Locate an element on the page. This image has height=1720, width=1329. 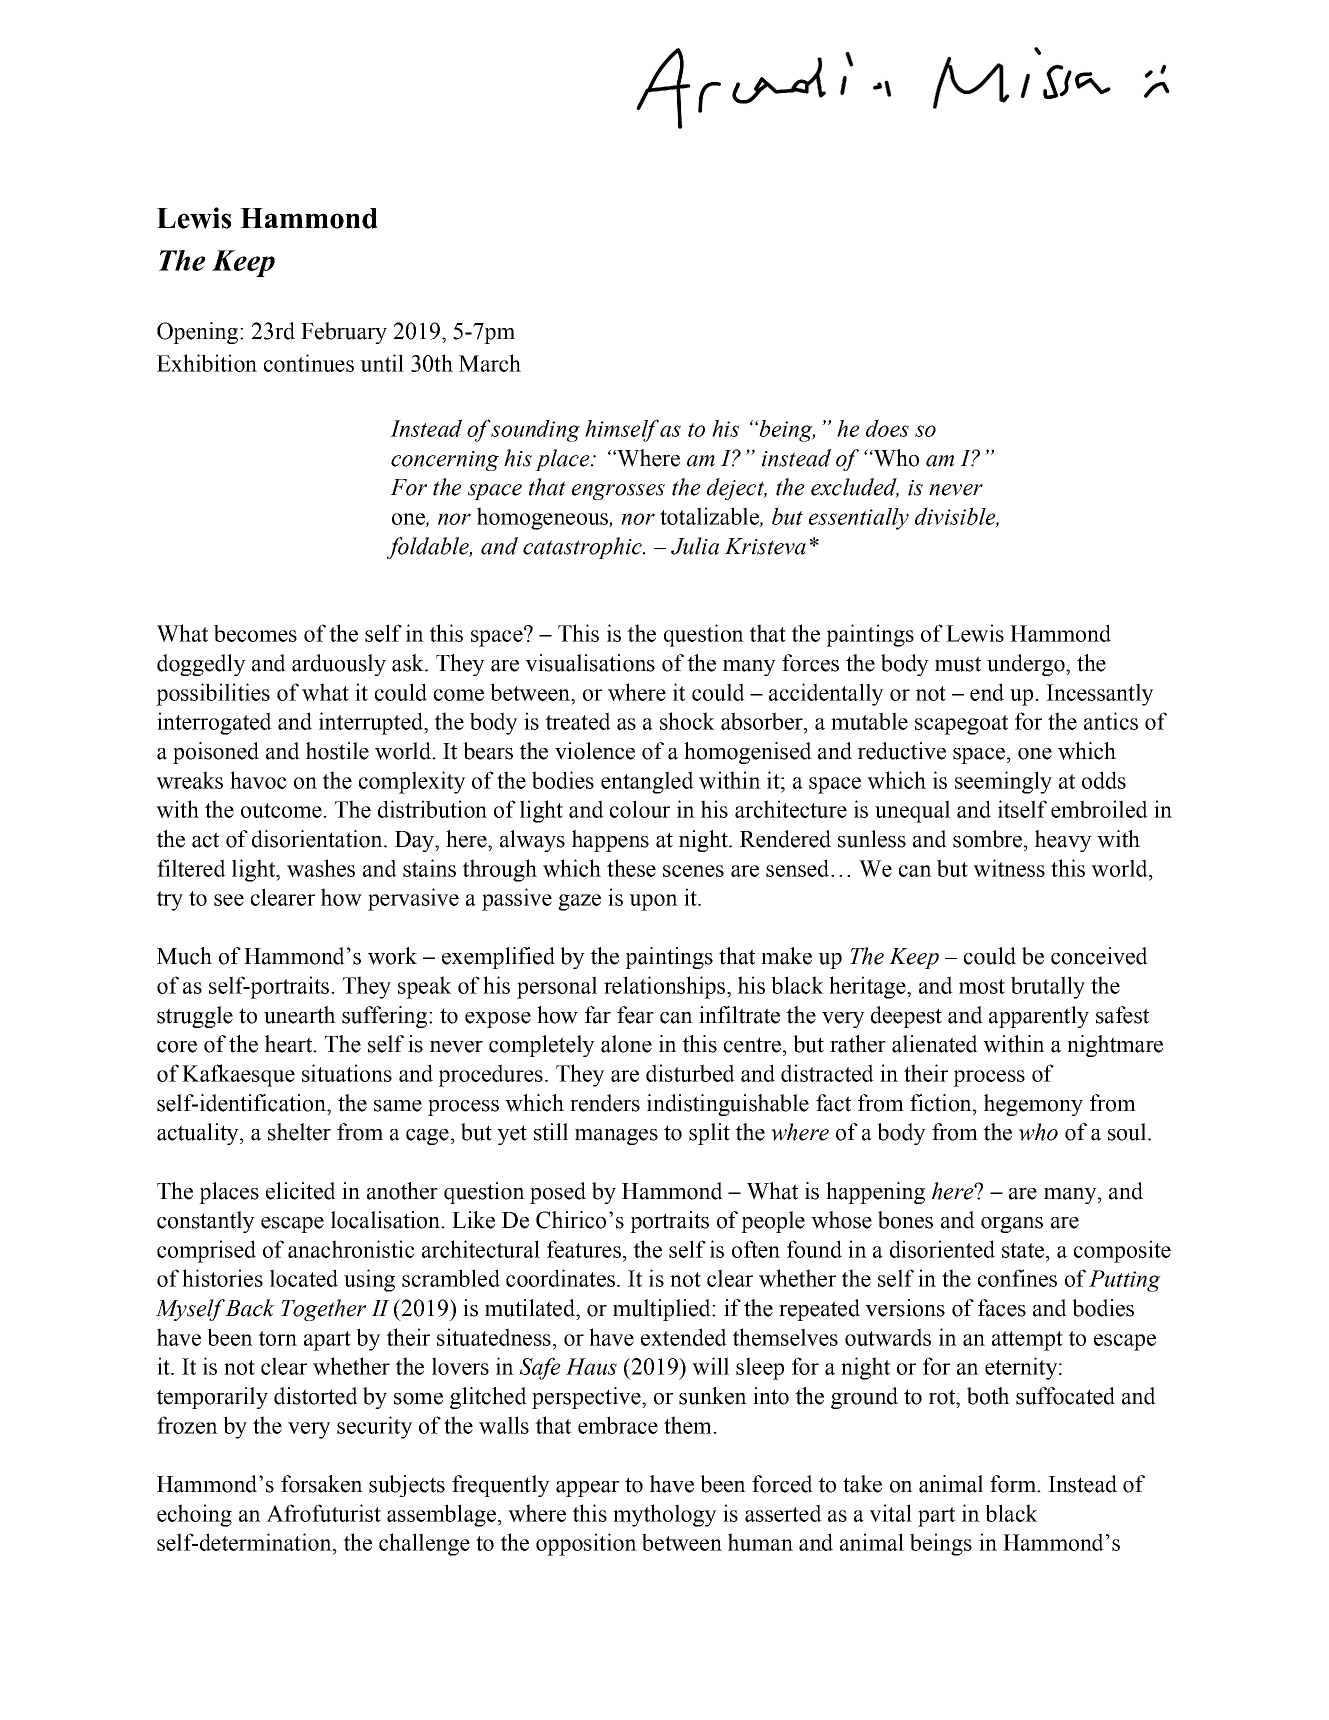
does is located at coordinates (887, 428).
